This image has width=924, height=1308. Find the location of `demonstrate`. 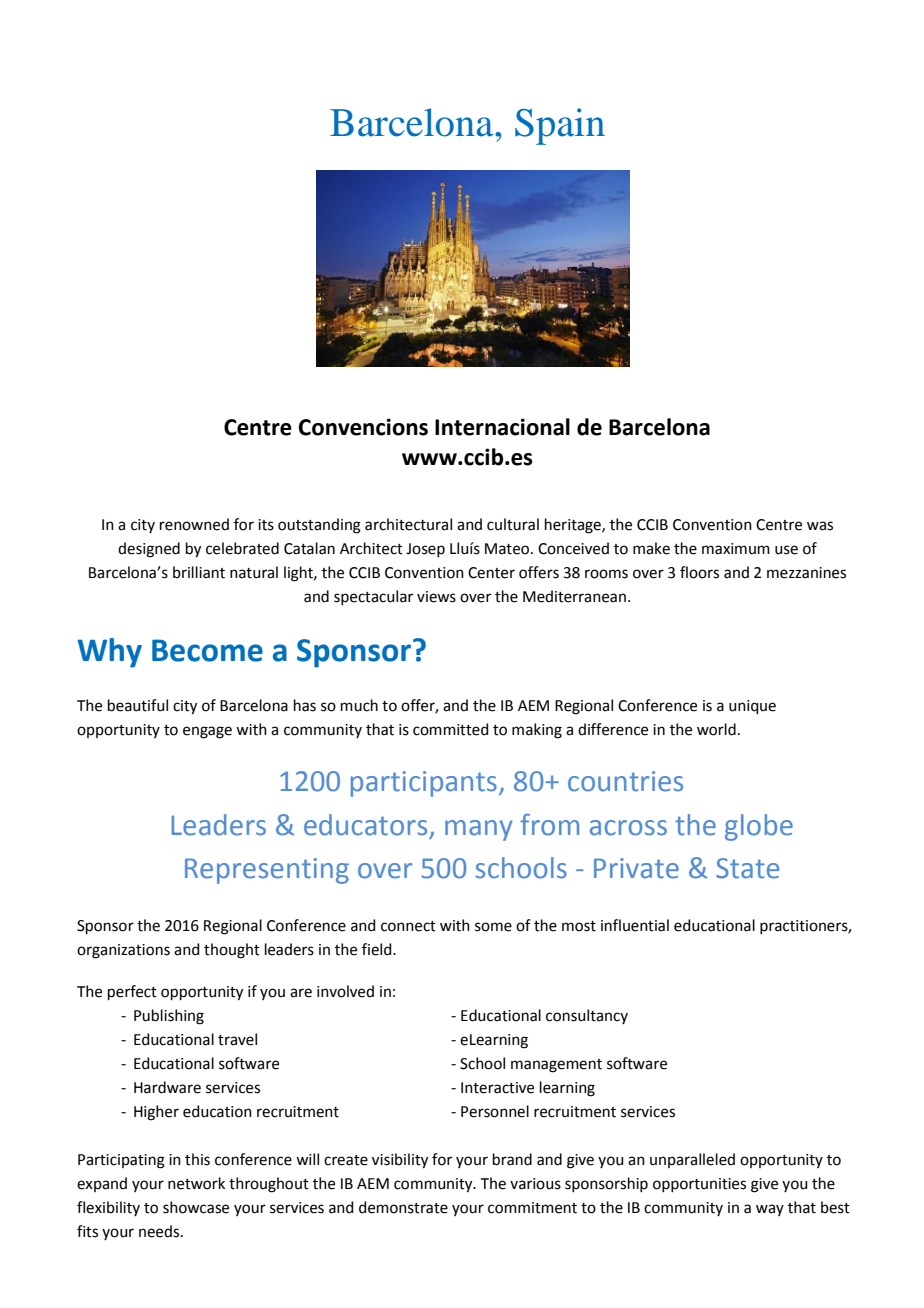

demonstrate is located at coordinates (403, 1207).
